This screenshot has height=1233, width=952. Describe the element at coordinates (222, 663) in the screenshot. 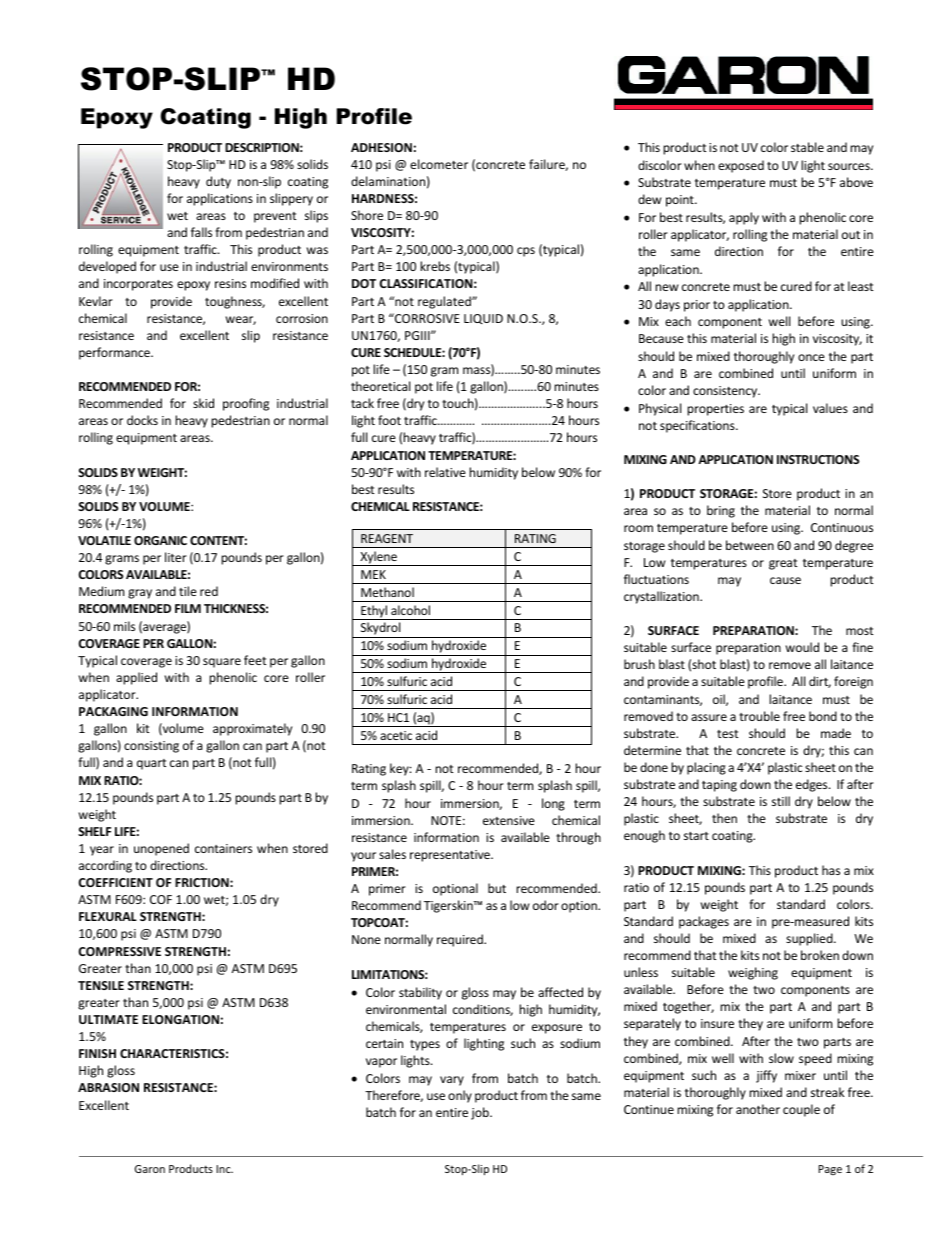

I see `square` at that location.
